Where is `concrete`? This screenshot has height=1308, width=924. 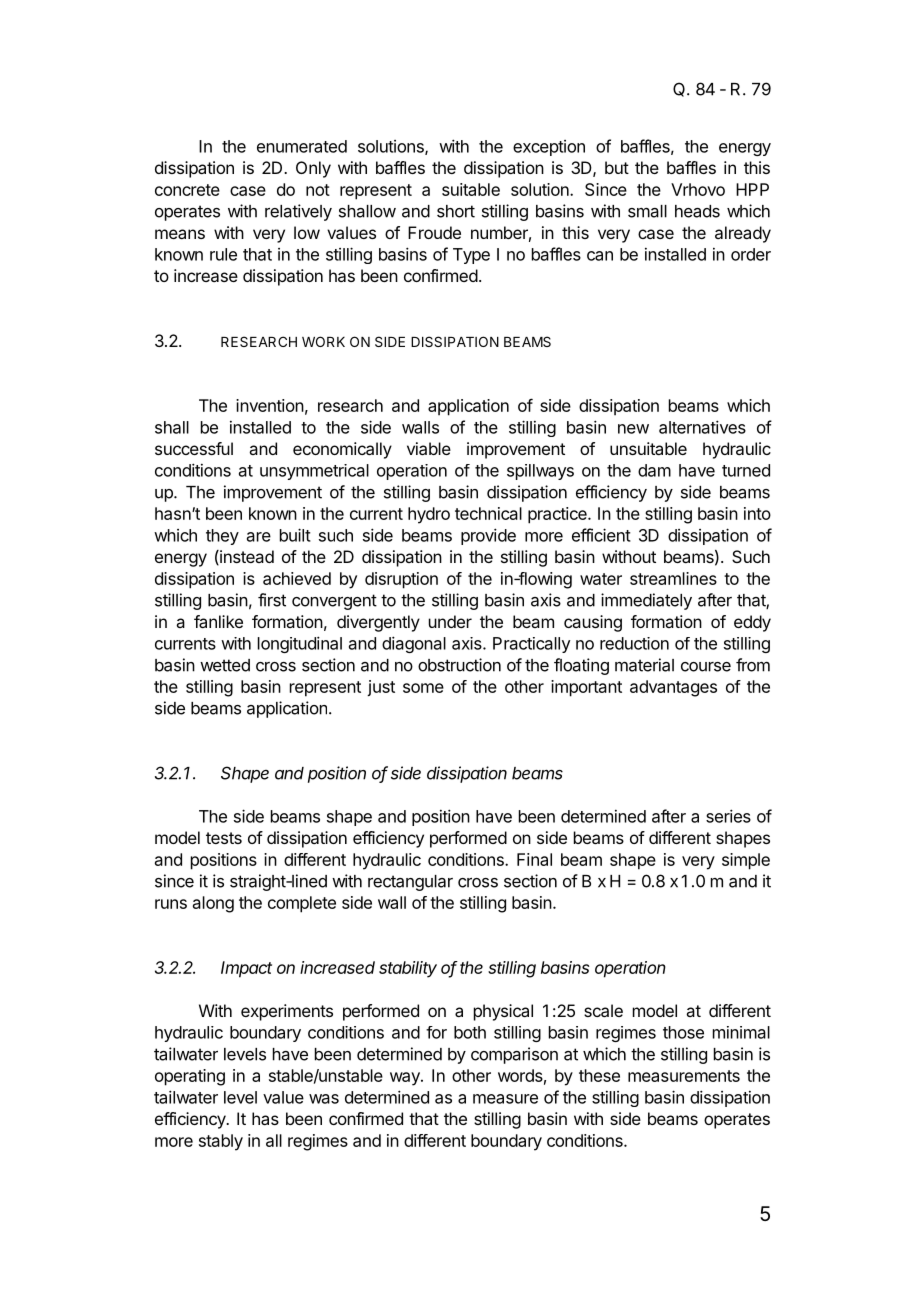 concrete is located at coordinates (187, 190).
